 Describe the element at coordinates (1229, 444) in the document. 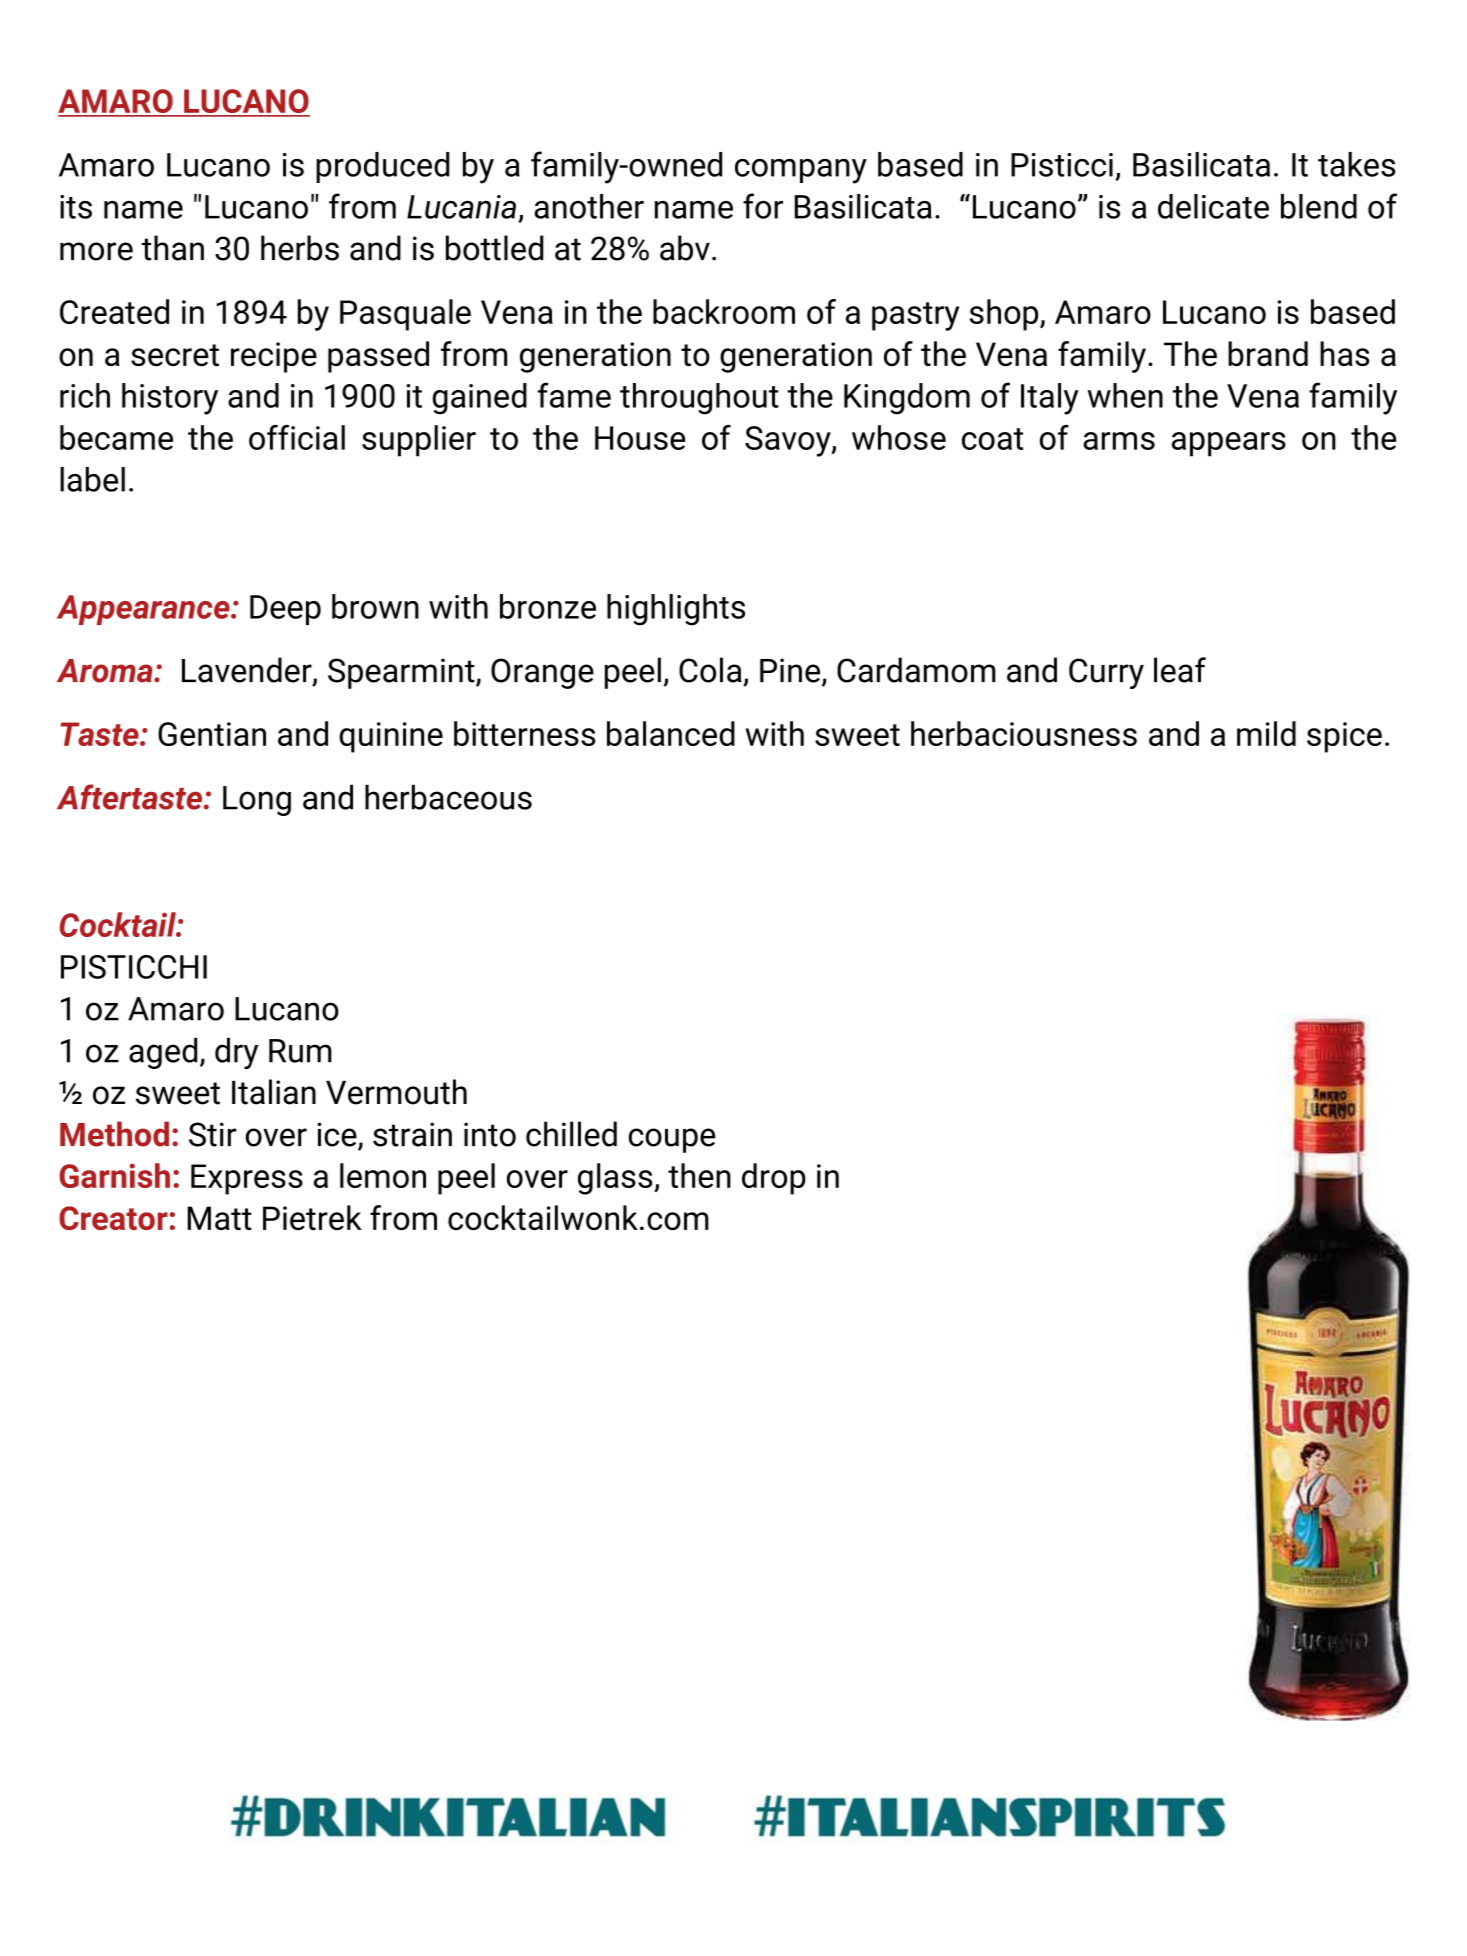

I see `appears` at that location.
